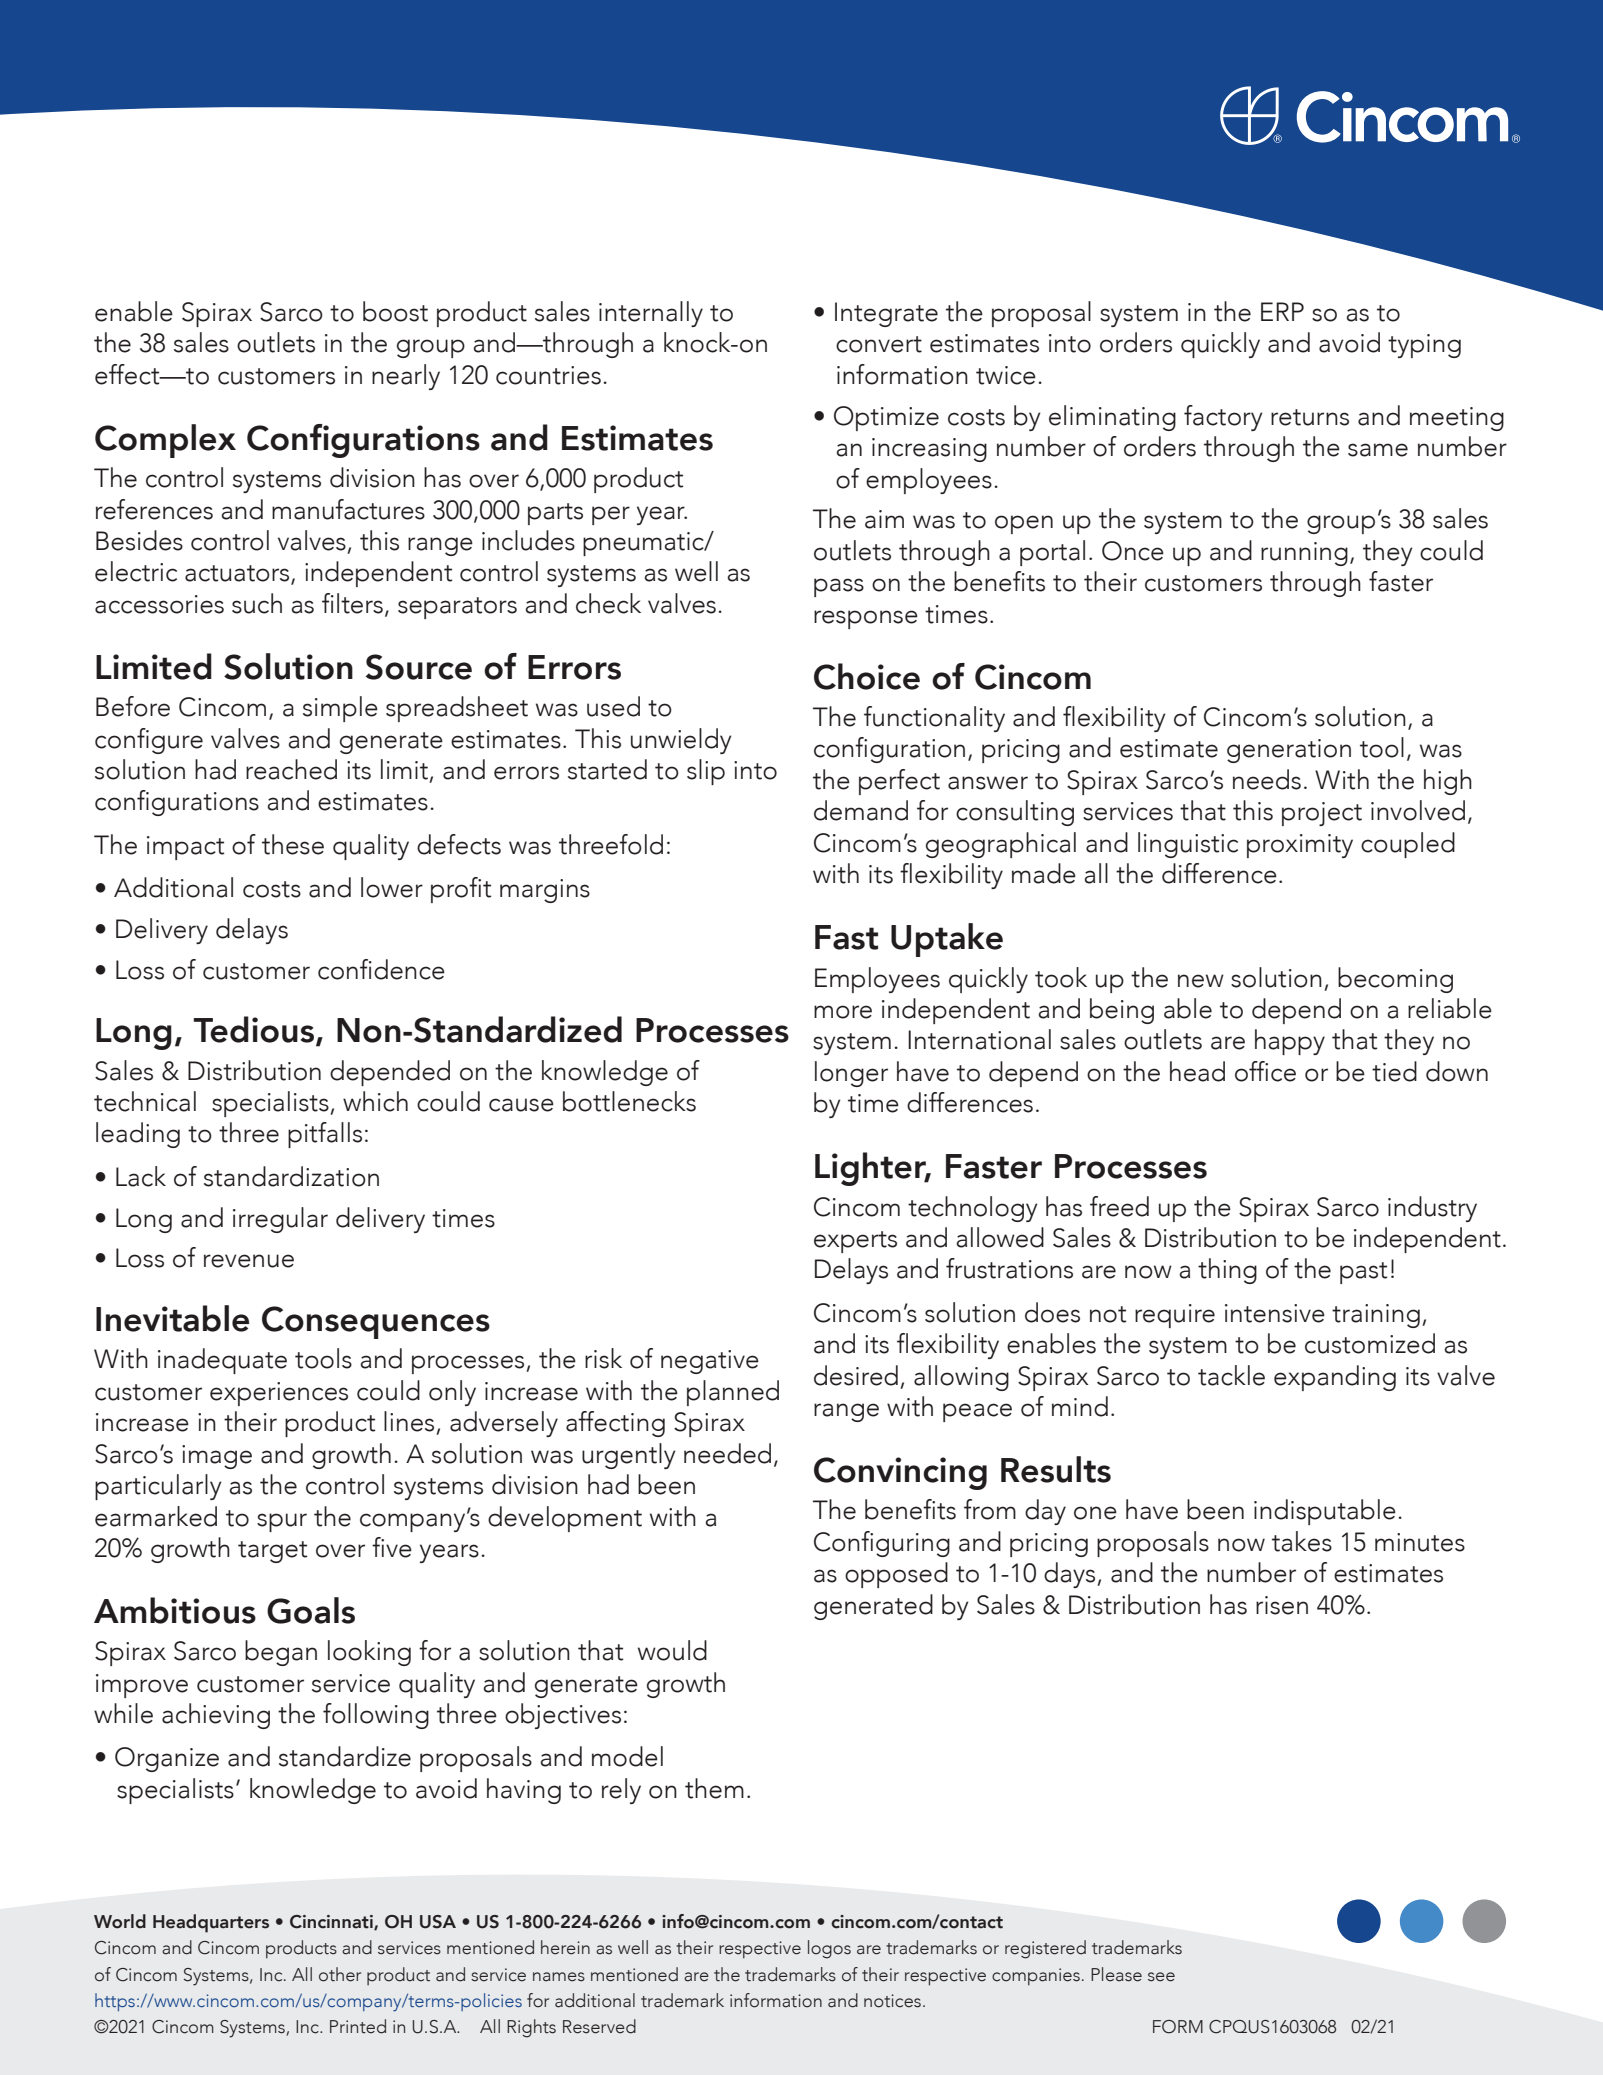 The height and width of the document is (2075, 1603). I want to click on standardization, so click(291, 1176).
